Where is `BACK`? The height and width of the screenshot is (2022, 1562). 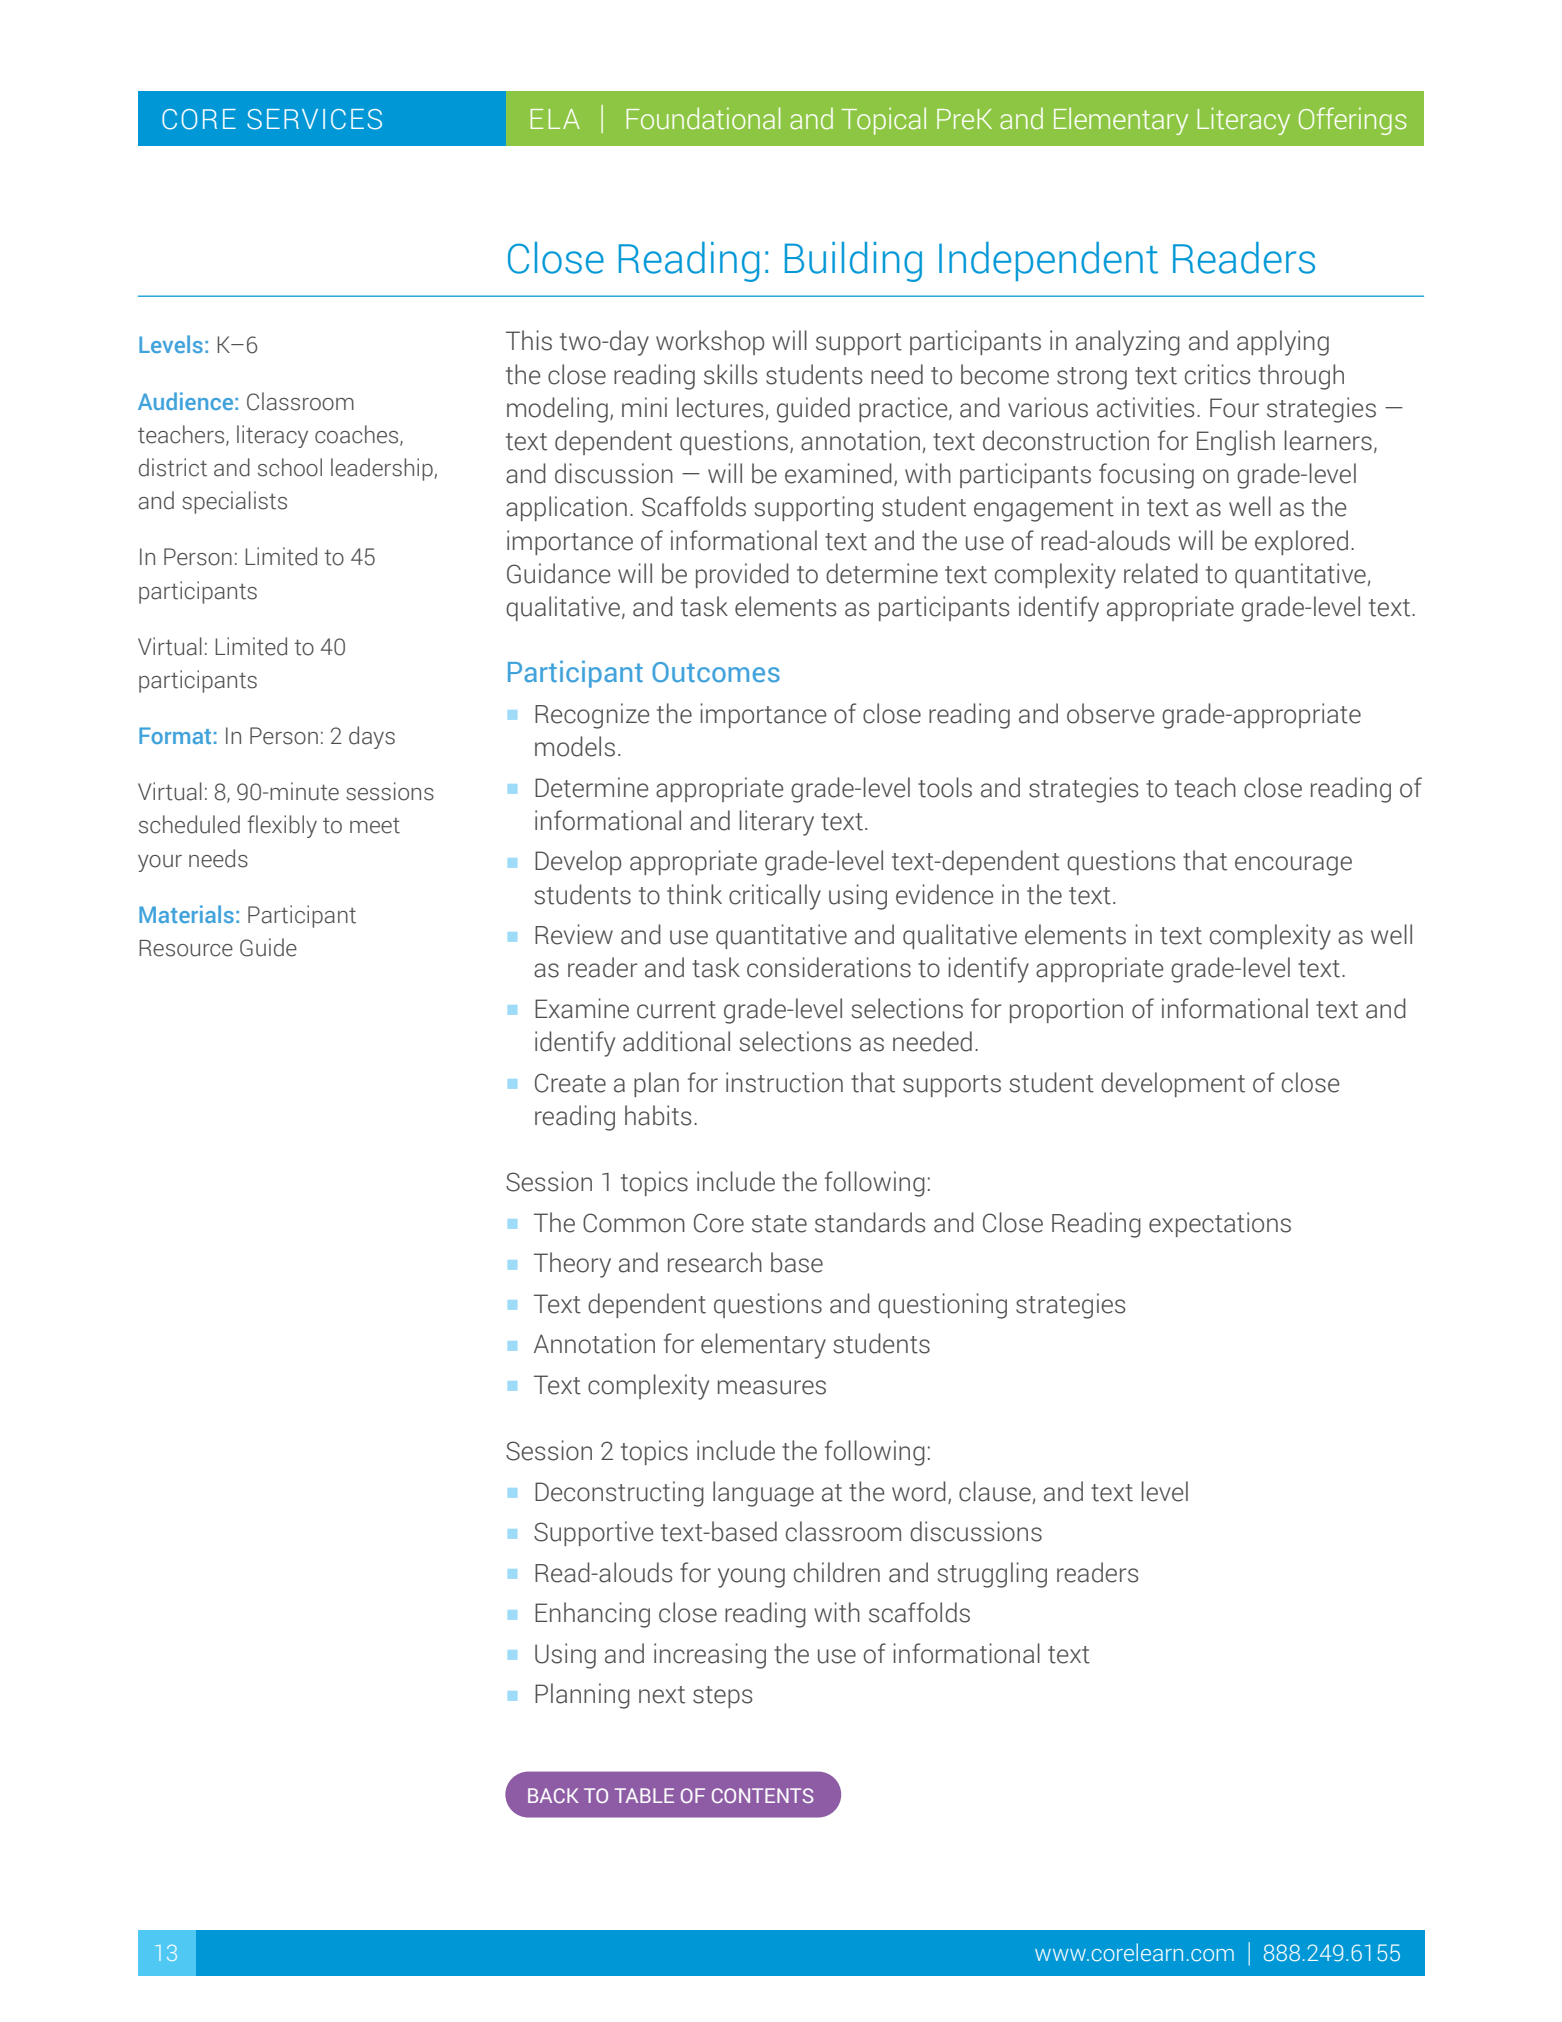
BACK is located at coordinates (553, 1795).
